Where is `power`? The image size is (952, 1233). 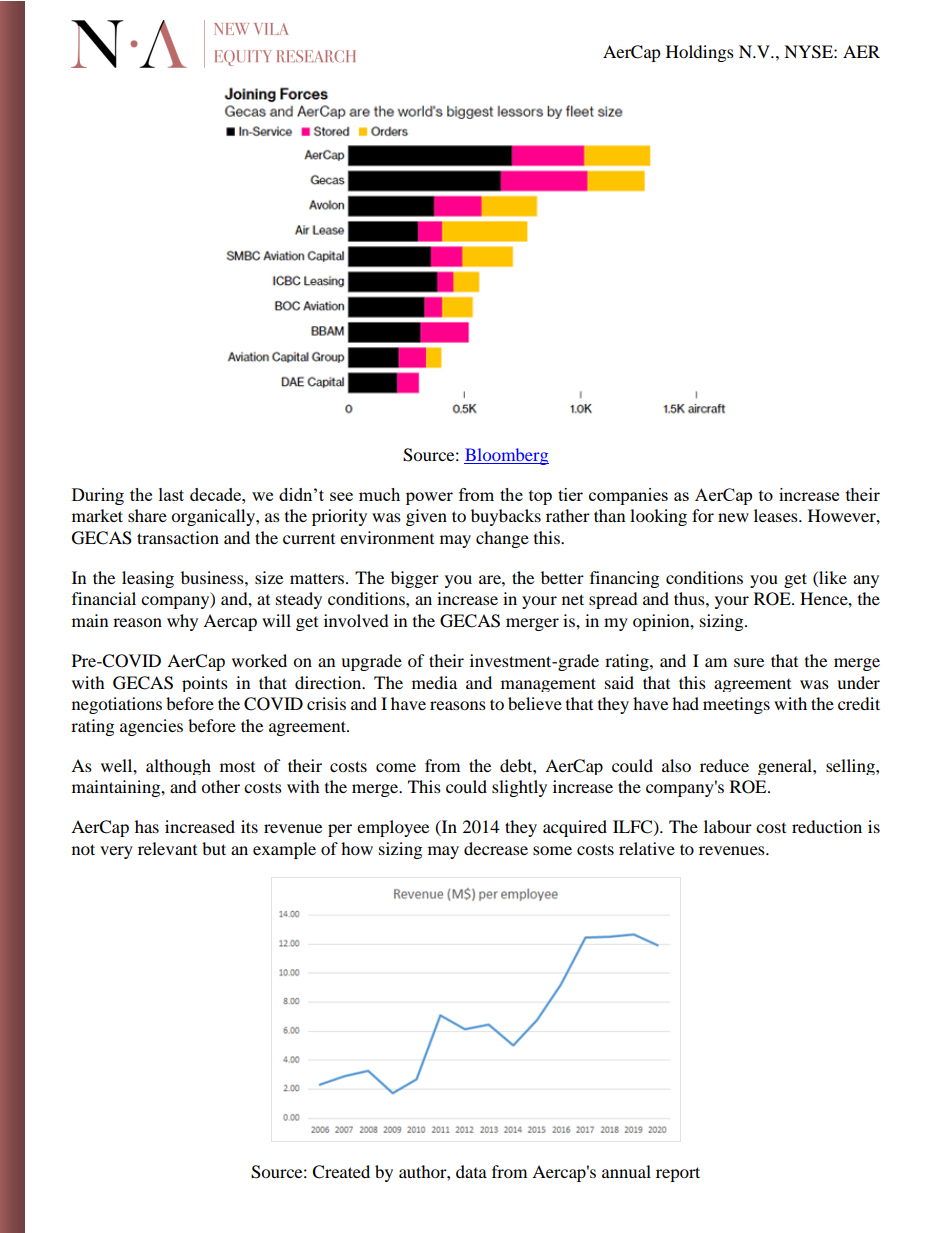
power is located at coordinates (429, 498).
